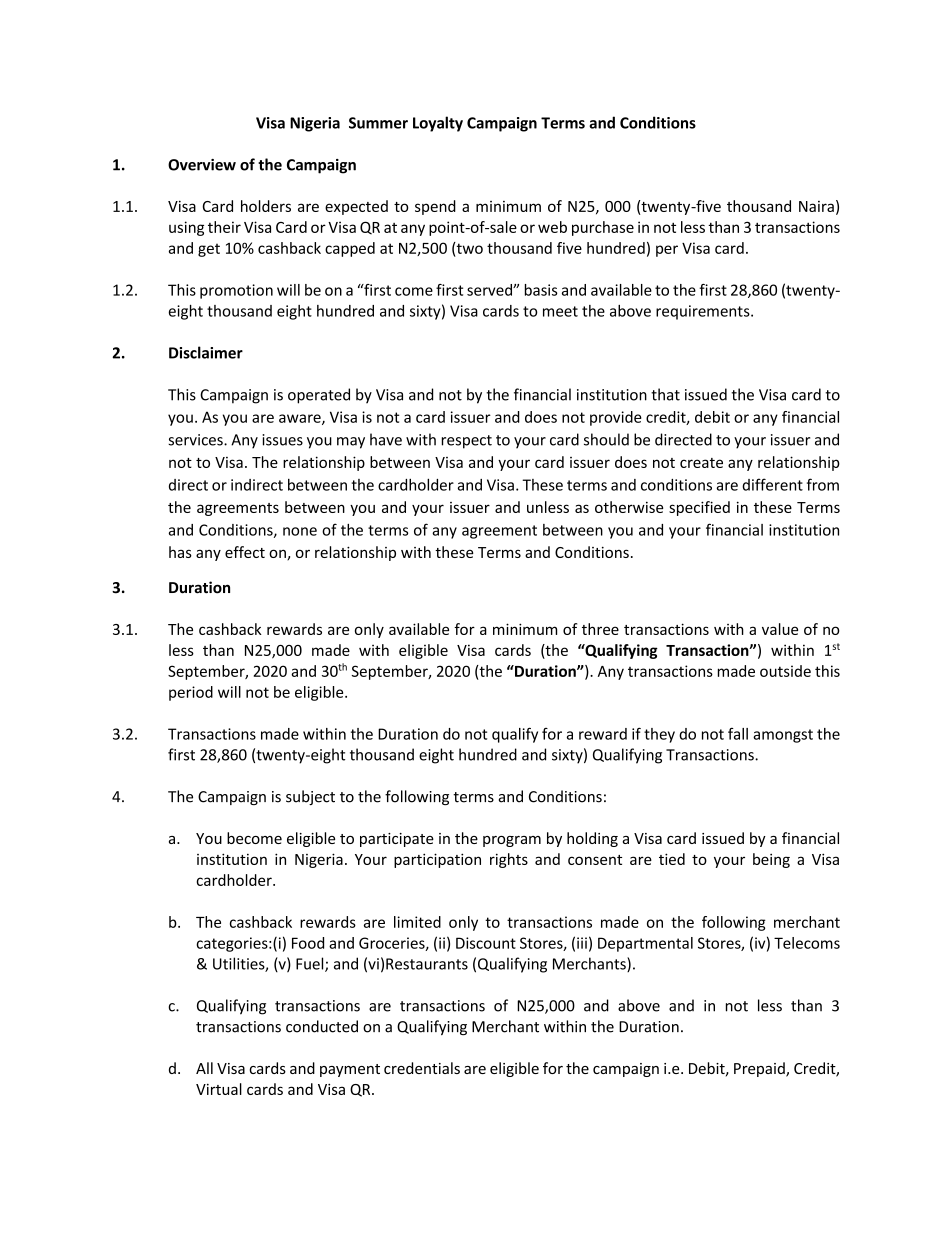  I want to click on Overview, so click(202, 165).
